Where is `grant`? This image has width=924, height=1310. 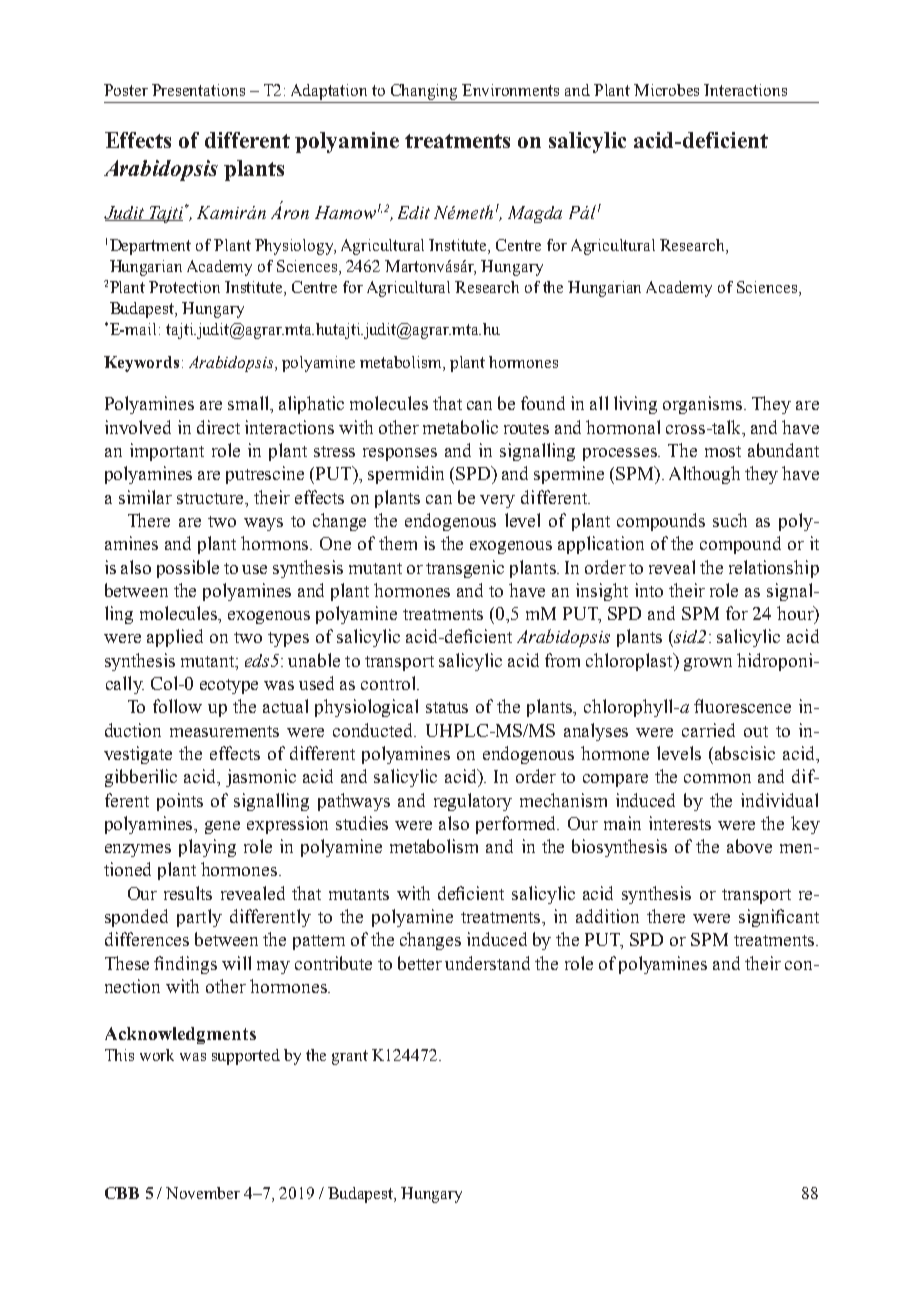
grant is located at coordinates (350, 1057).
